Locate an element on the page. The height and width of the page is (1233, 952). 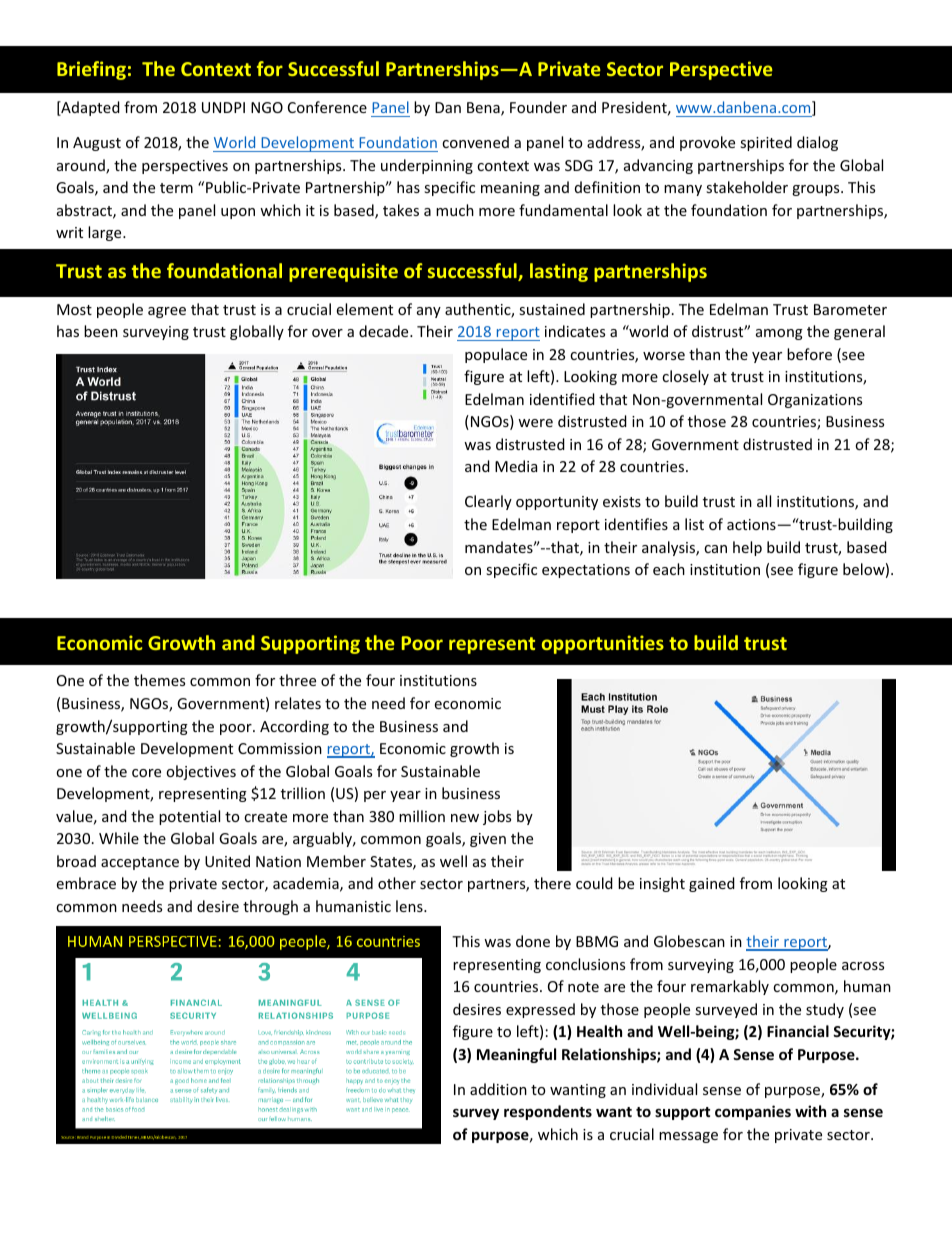
themes is located at coordinates (159, 680).
